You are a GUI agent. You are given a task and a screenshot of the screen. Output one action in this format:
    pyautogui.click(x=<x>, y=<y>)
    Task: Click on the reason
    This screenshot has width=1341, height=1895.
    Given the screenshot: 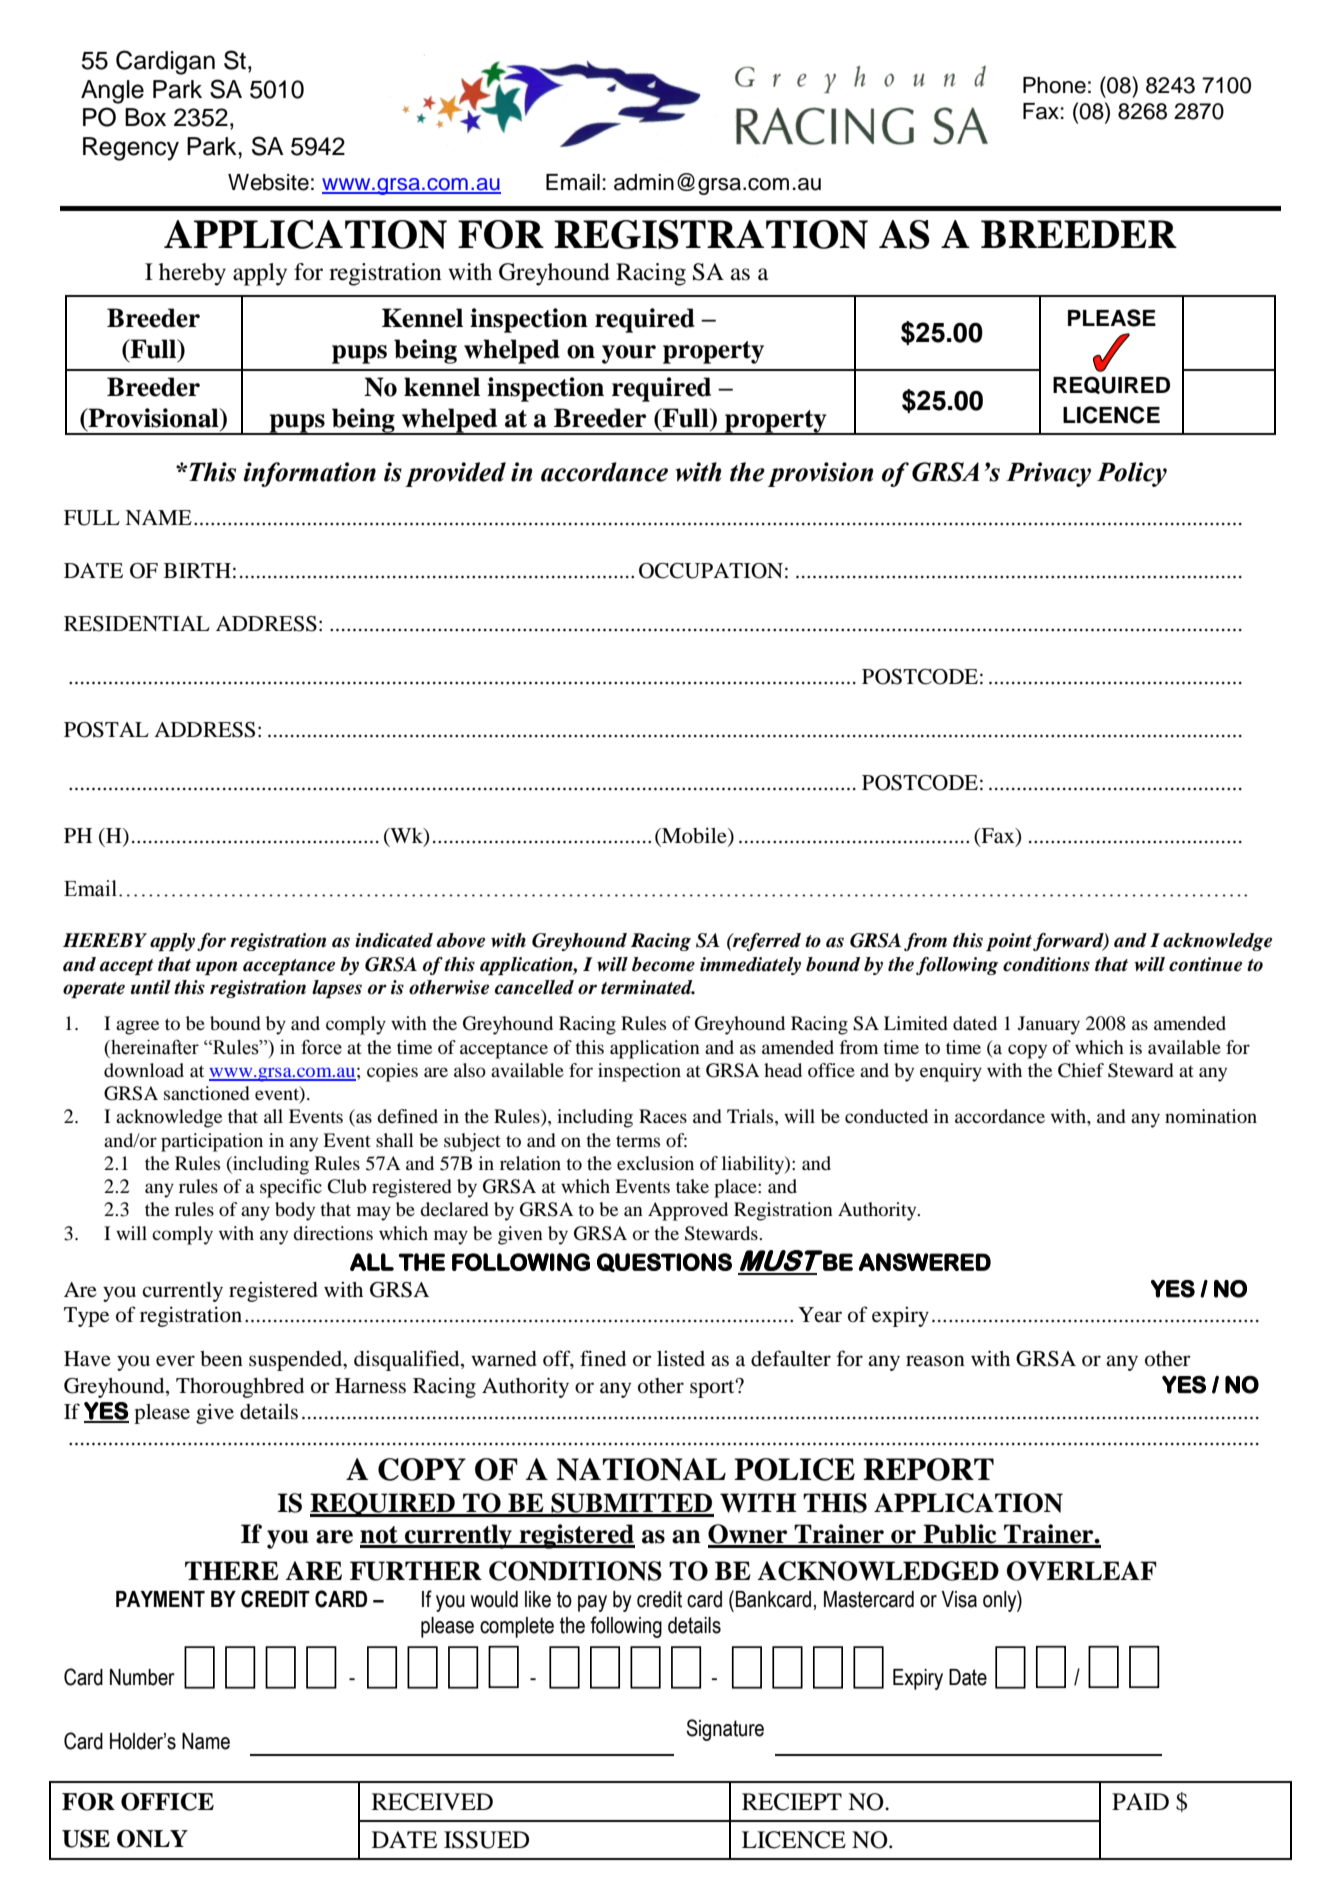 What is the action you would take?
    pyautogui.click(x=935, y=1361)
